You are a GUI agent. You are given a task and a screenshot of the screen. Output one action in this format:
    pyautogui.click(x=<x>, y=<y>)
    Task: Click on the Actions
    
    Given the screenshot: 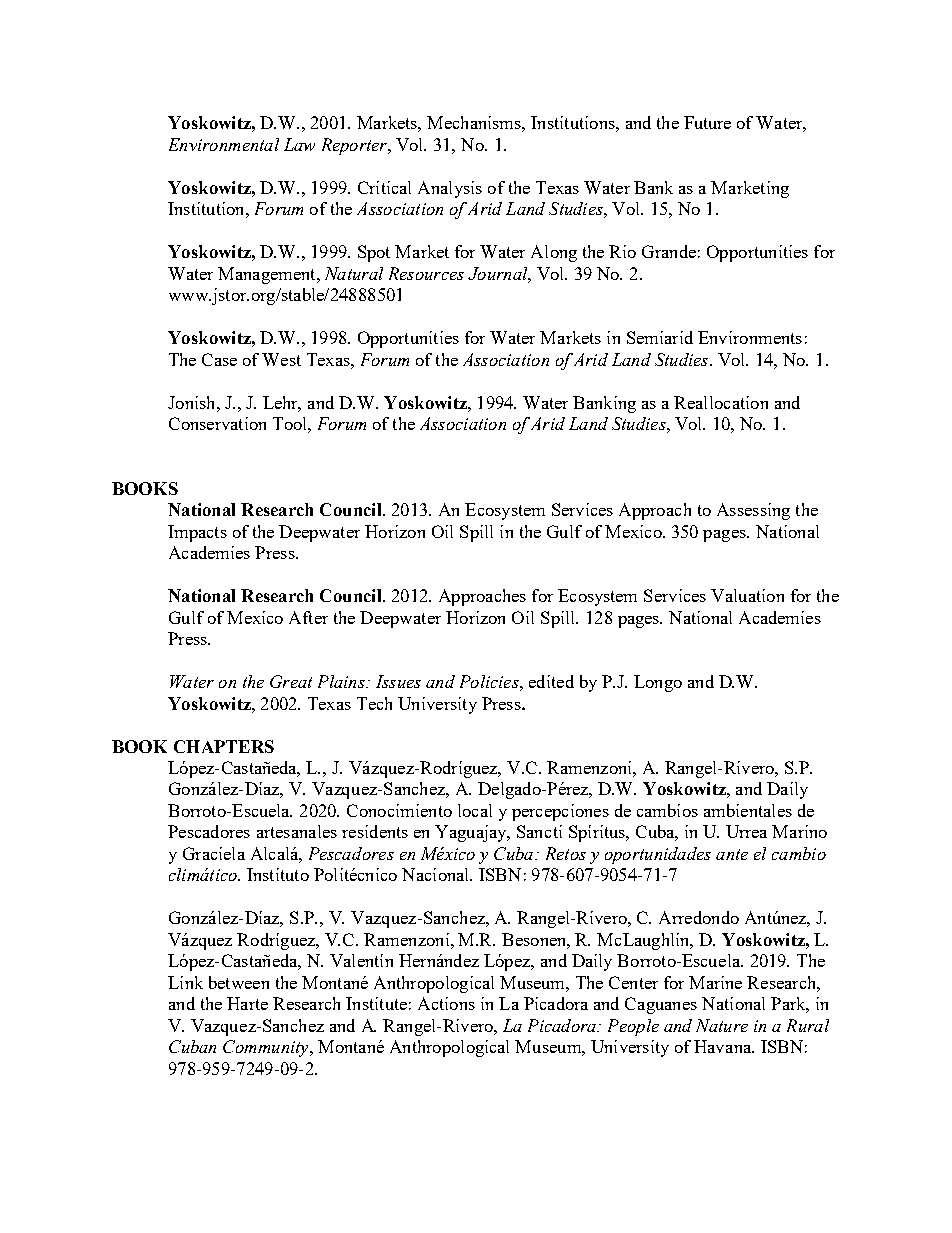 What is the action you would take?
    pyautogui.click(x=446, y=1003)
